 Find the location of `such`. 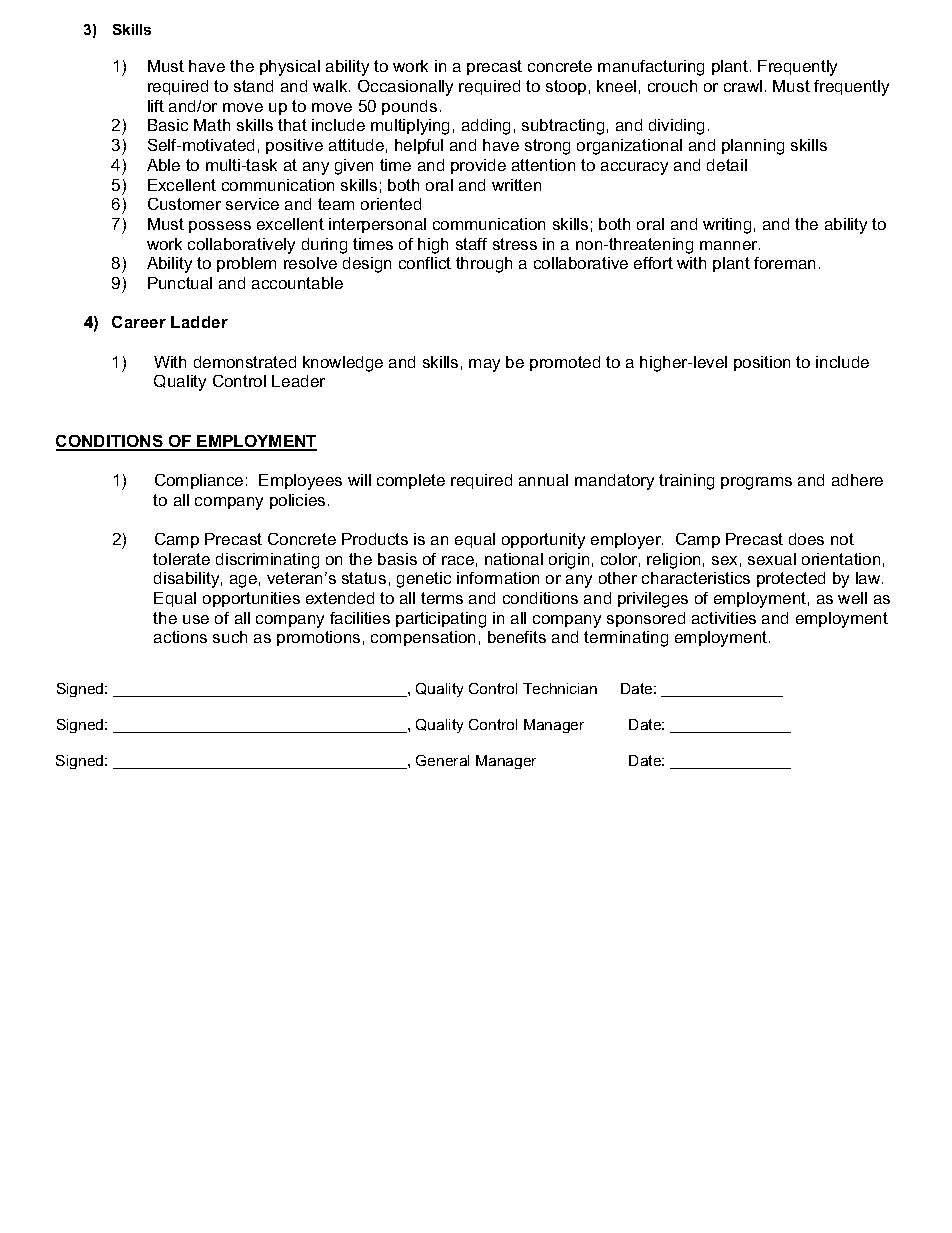

such is located at coordinates (230, 637).
